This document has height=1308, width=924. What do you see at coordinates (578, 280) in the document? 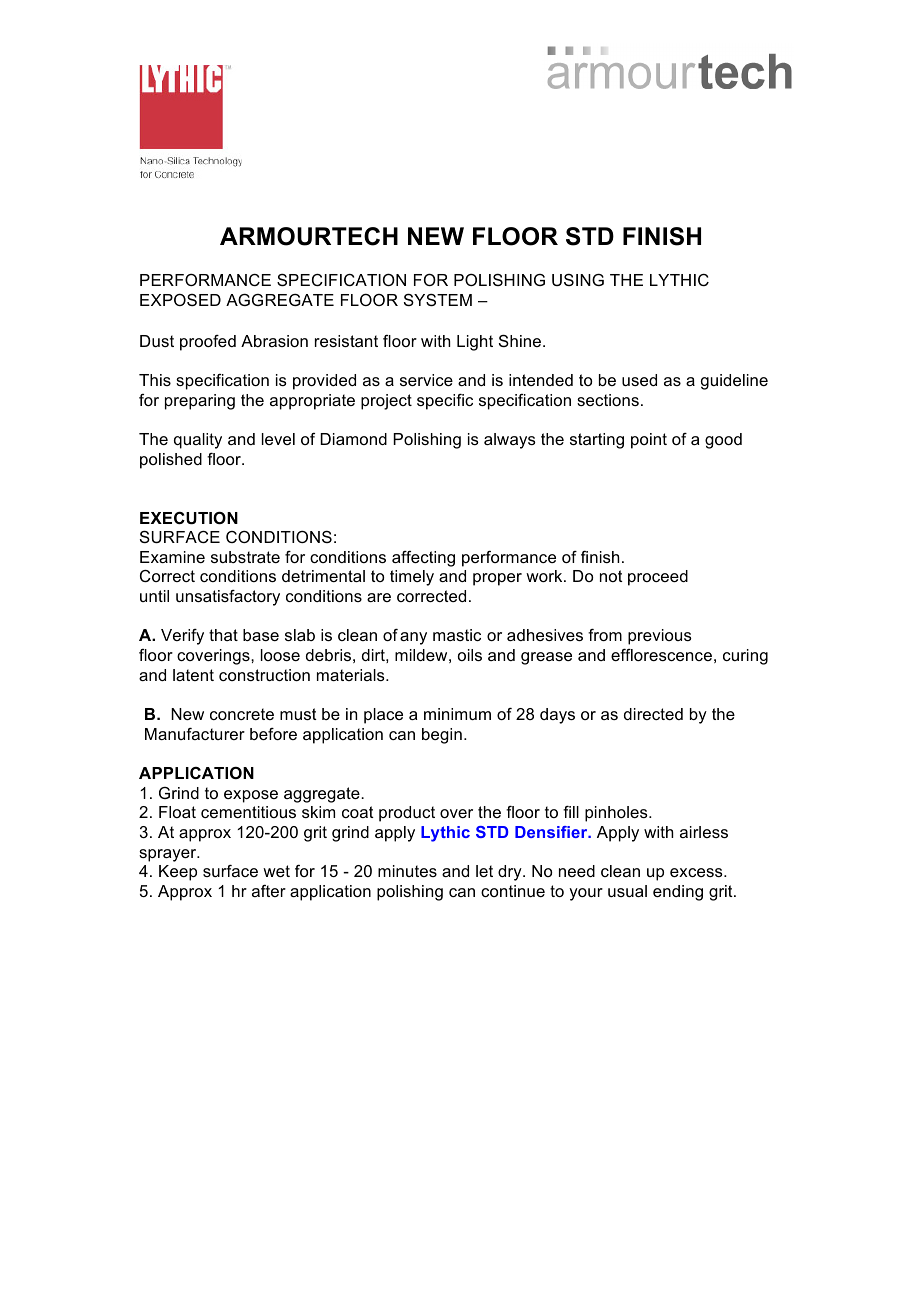
I see `USING` at bounding box center [578, 280].
